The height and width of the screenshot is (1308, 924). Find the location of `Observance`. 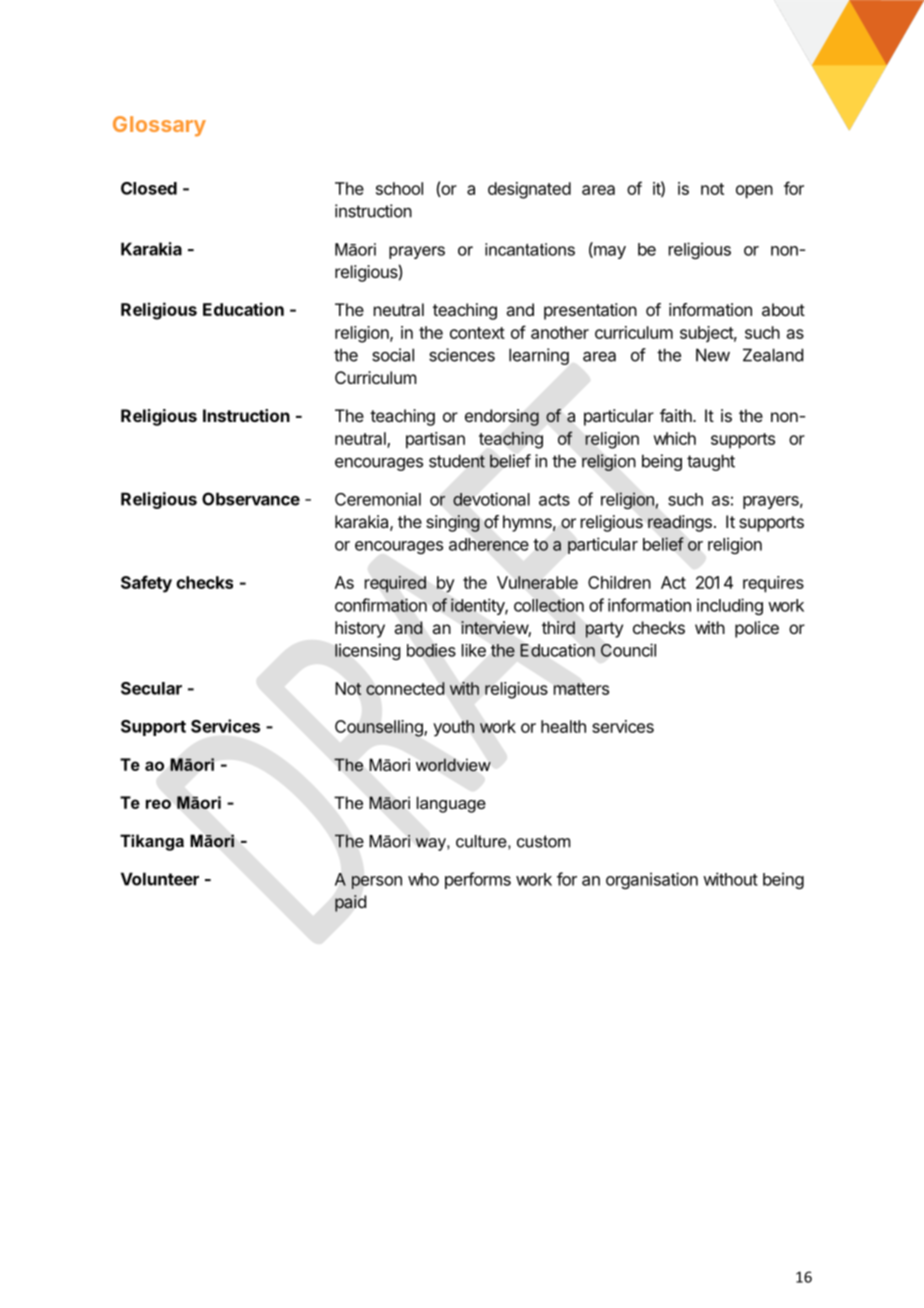

Observance is located at coordinates (251, 499).
